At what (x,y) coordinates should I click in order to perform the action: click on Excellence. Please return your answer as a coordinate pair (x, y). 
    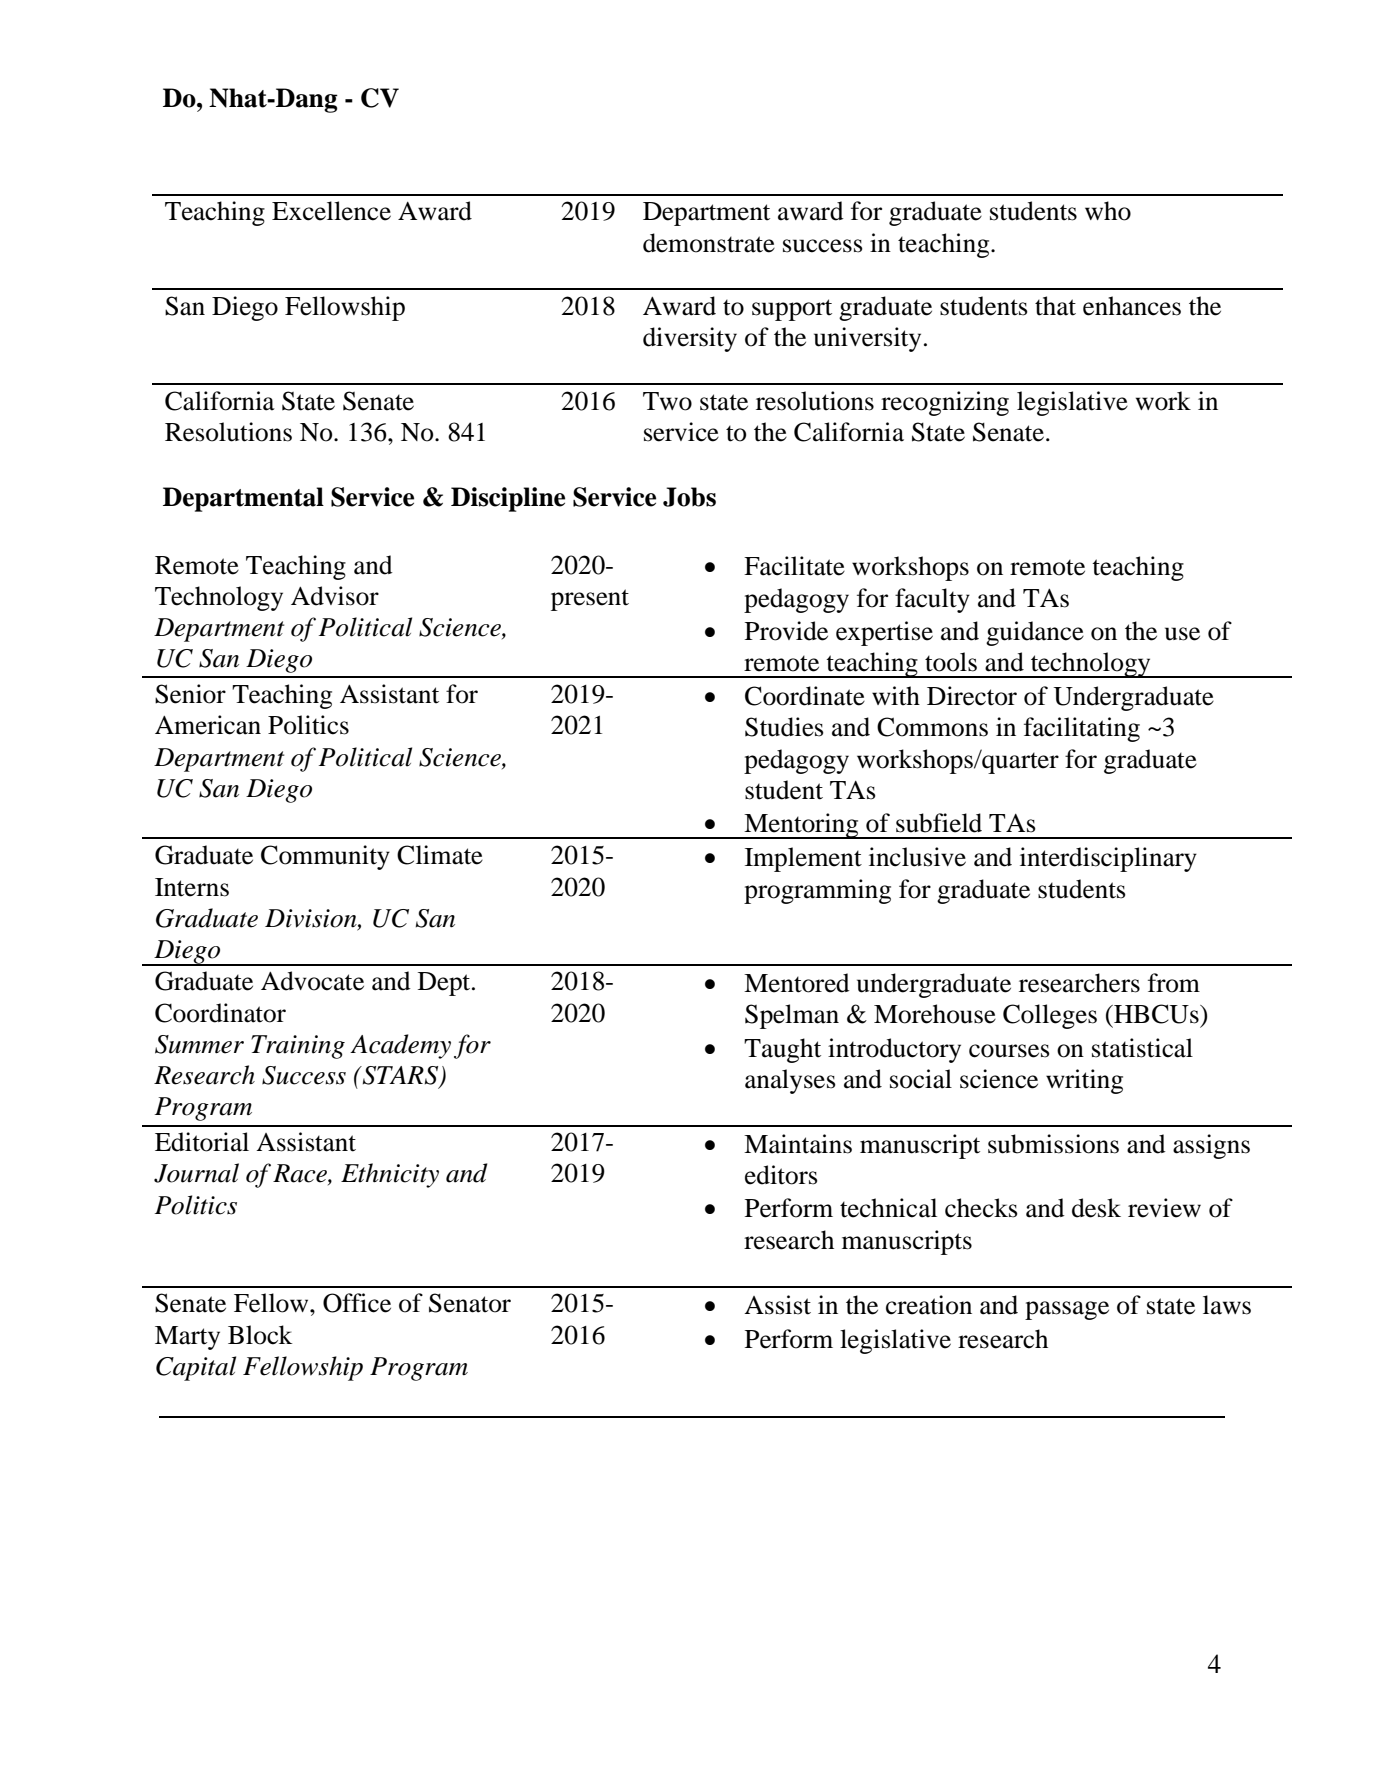
    Looking at the image, I should click on (331, 211).
